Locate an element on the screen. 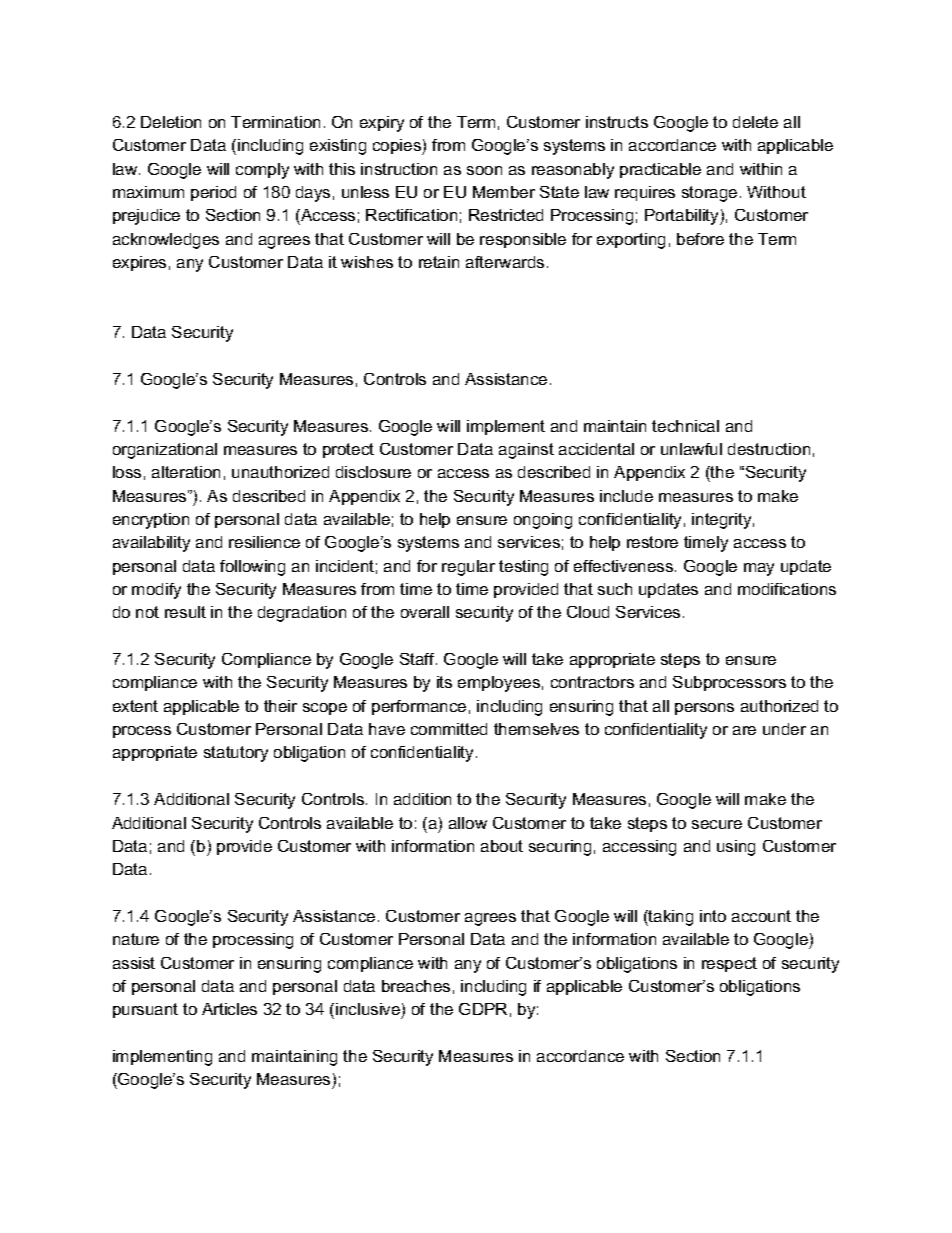  practicable is located at coordinates (660, 170).
